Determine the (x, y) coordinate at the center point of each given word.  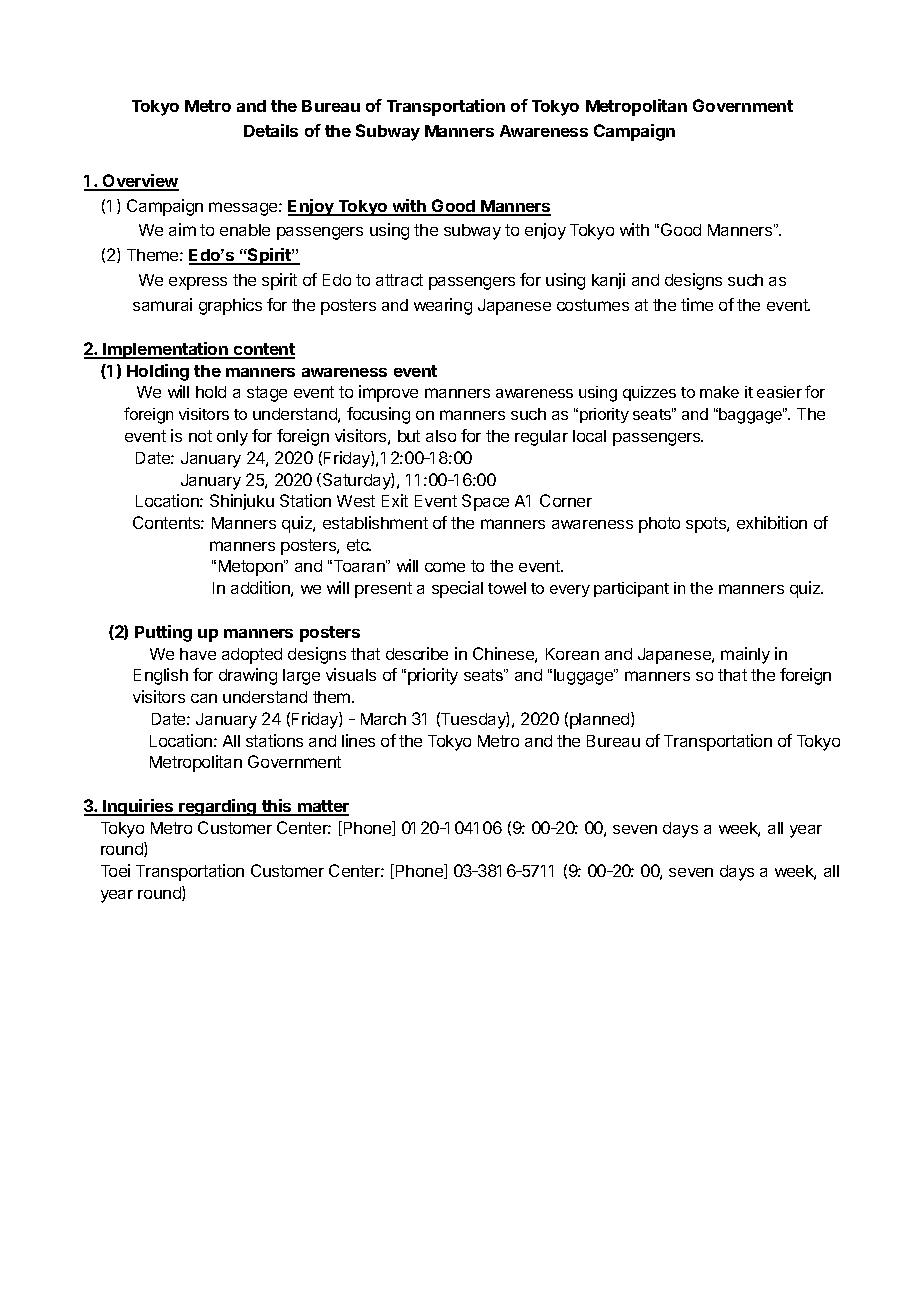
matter (322, 807)
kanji (608, 281)
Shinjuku (242, 502)
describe (417, 653)
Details (271, 130)
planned (601, 720)
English (161, 676)
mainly (745, 655)
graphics (230, 306)
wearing (443, 306)
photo (659, 525)
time (697, 304)
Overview (140, 182)
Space (485, 502)
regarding (218, 807)
